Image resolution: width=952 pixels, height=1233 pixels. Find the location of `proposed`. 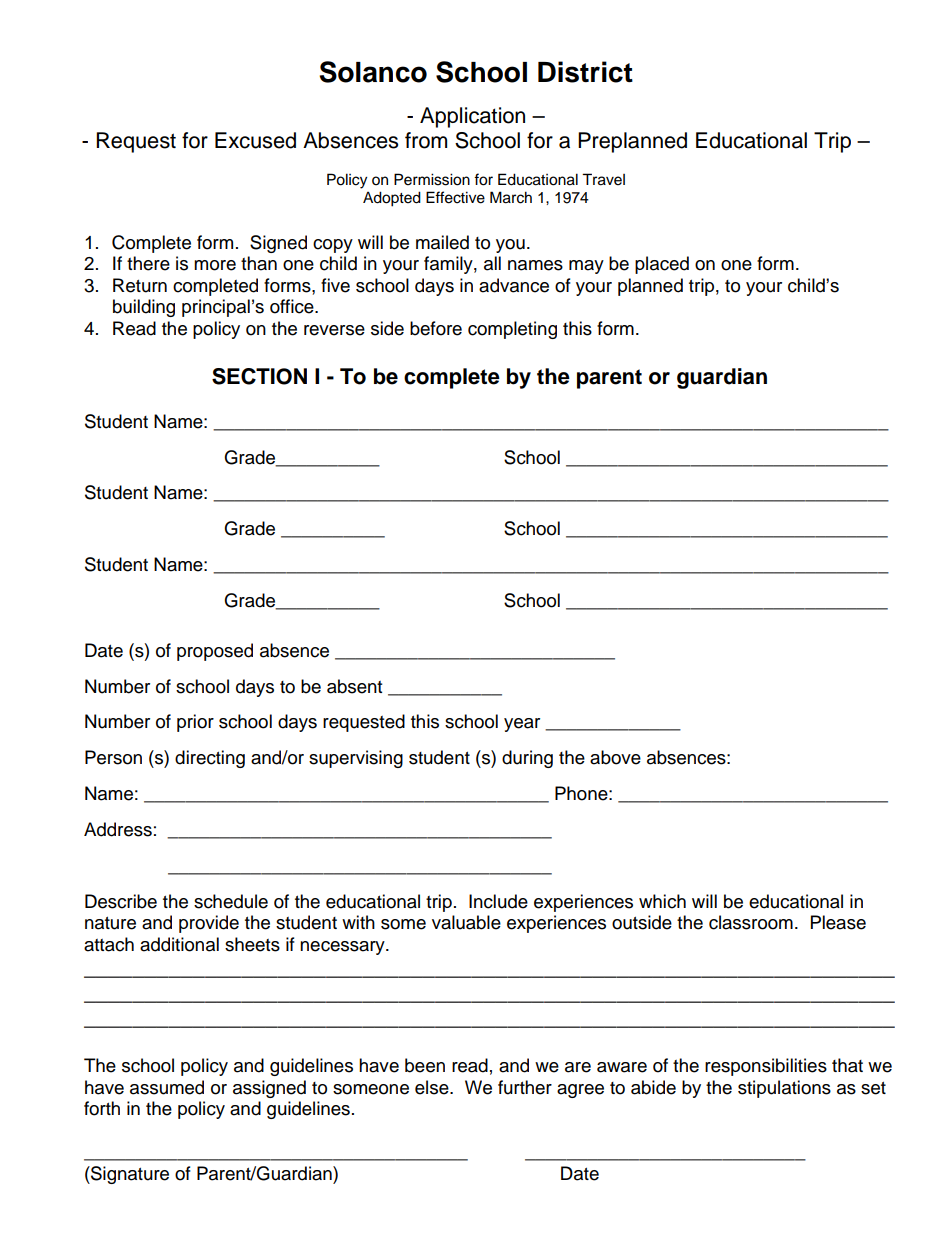

proposed is located at coordinates (215, 652).
